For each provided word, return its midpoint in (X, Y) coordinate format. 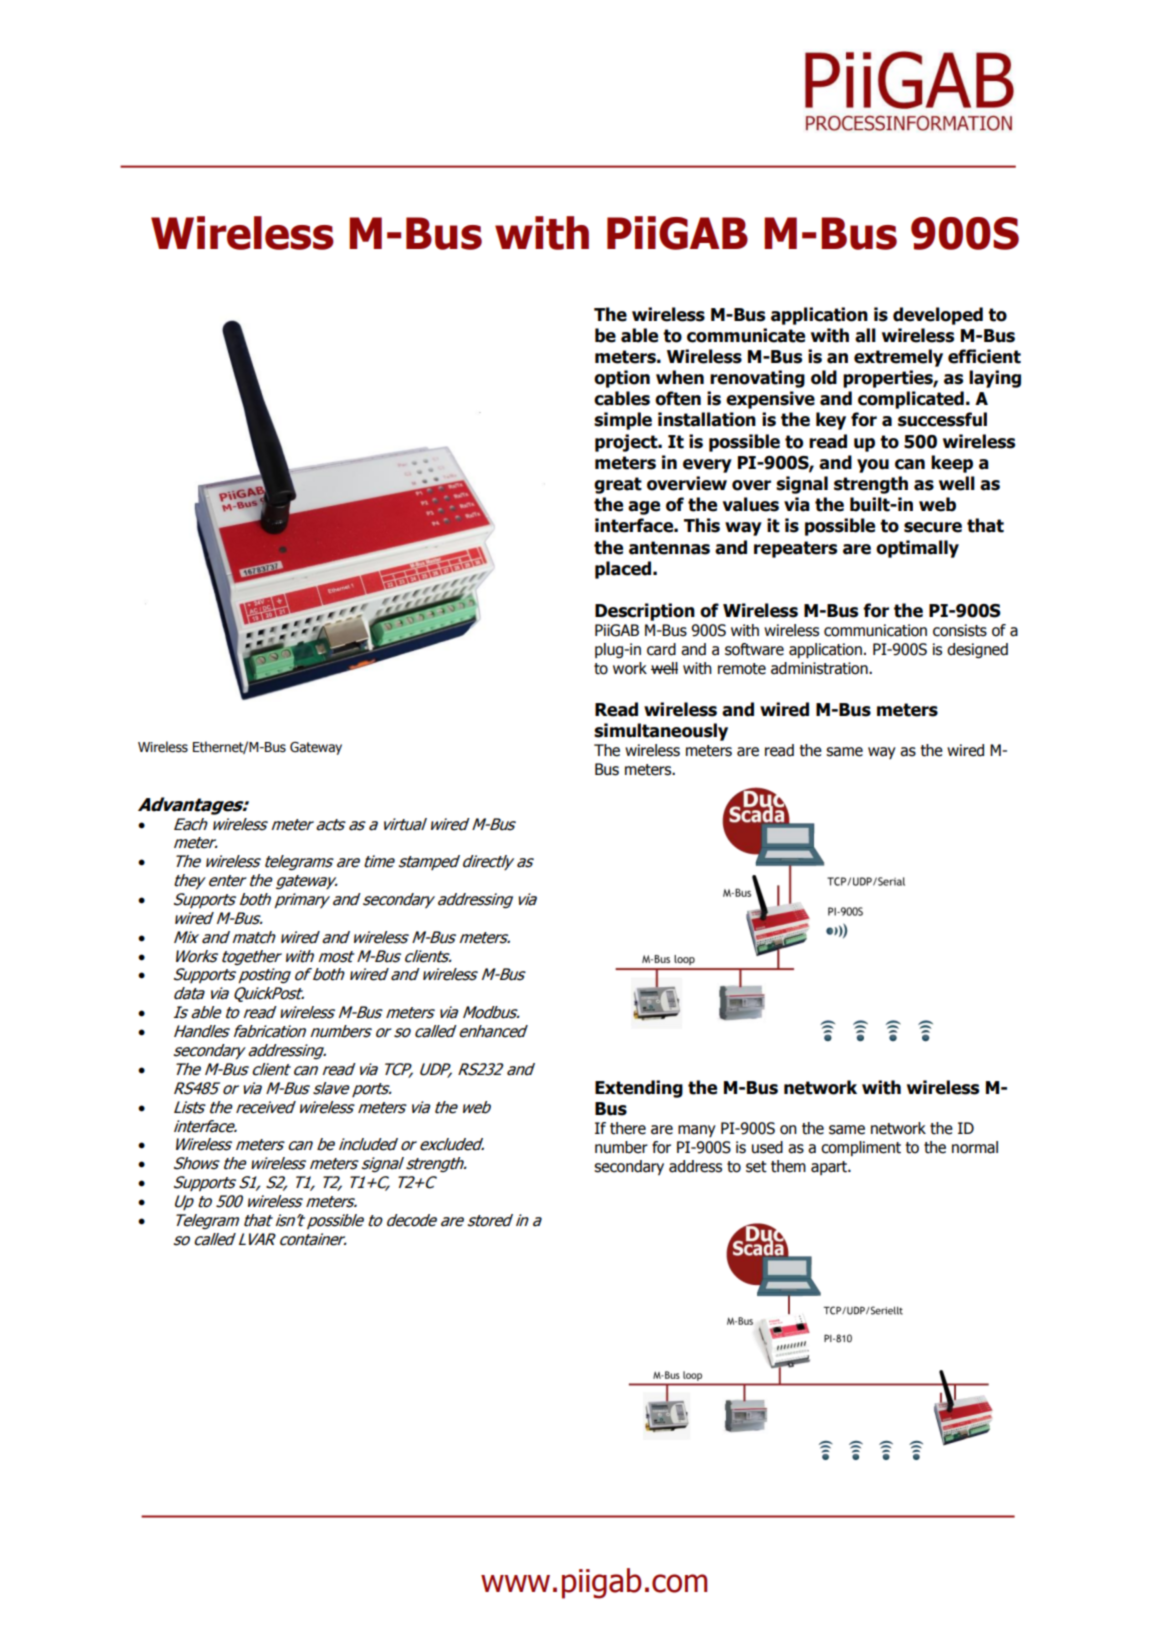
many (697, 1131)
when (680, 377)
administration (820, 668)
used (767, 1147)
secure (933, 527)
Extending (639, 1089)
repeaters (795, 549)
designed (977, 650)
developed (938, 316)
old (824, 377)
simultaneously (661, 732)
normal (975, 1147)
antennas (669, 548)
